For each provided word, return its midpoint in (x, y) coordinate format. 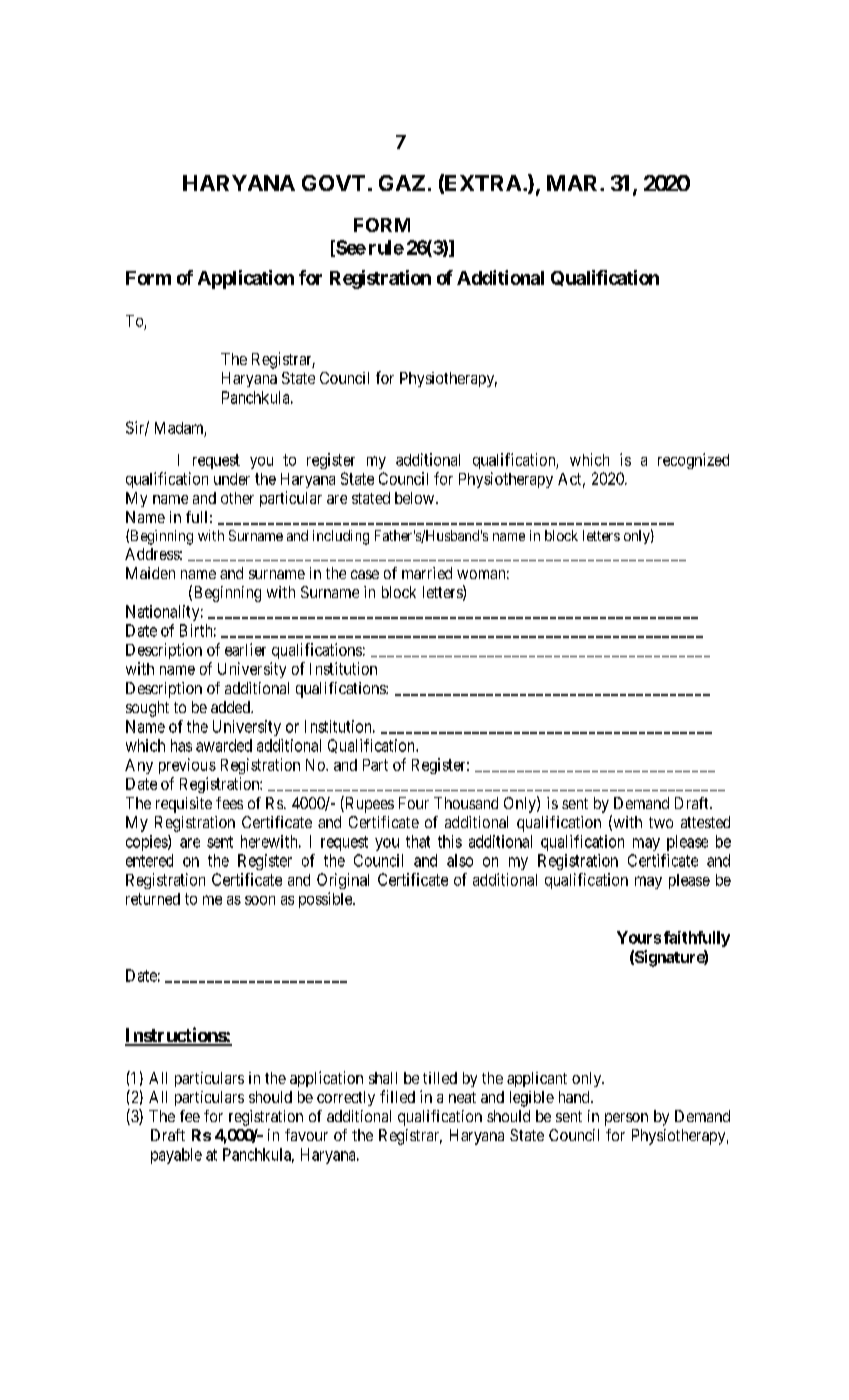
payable (176, 1156)
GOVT (333, 183)
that (418, 841)
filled (397, 1096)
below (416, 498)
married (427, 573)
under (232, 479)
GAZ (402, 183)
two (661, 822)
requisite (184, 805)
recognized (693, 461)
